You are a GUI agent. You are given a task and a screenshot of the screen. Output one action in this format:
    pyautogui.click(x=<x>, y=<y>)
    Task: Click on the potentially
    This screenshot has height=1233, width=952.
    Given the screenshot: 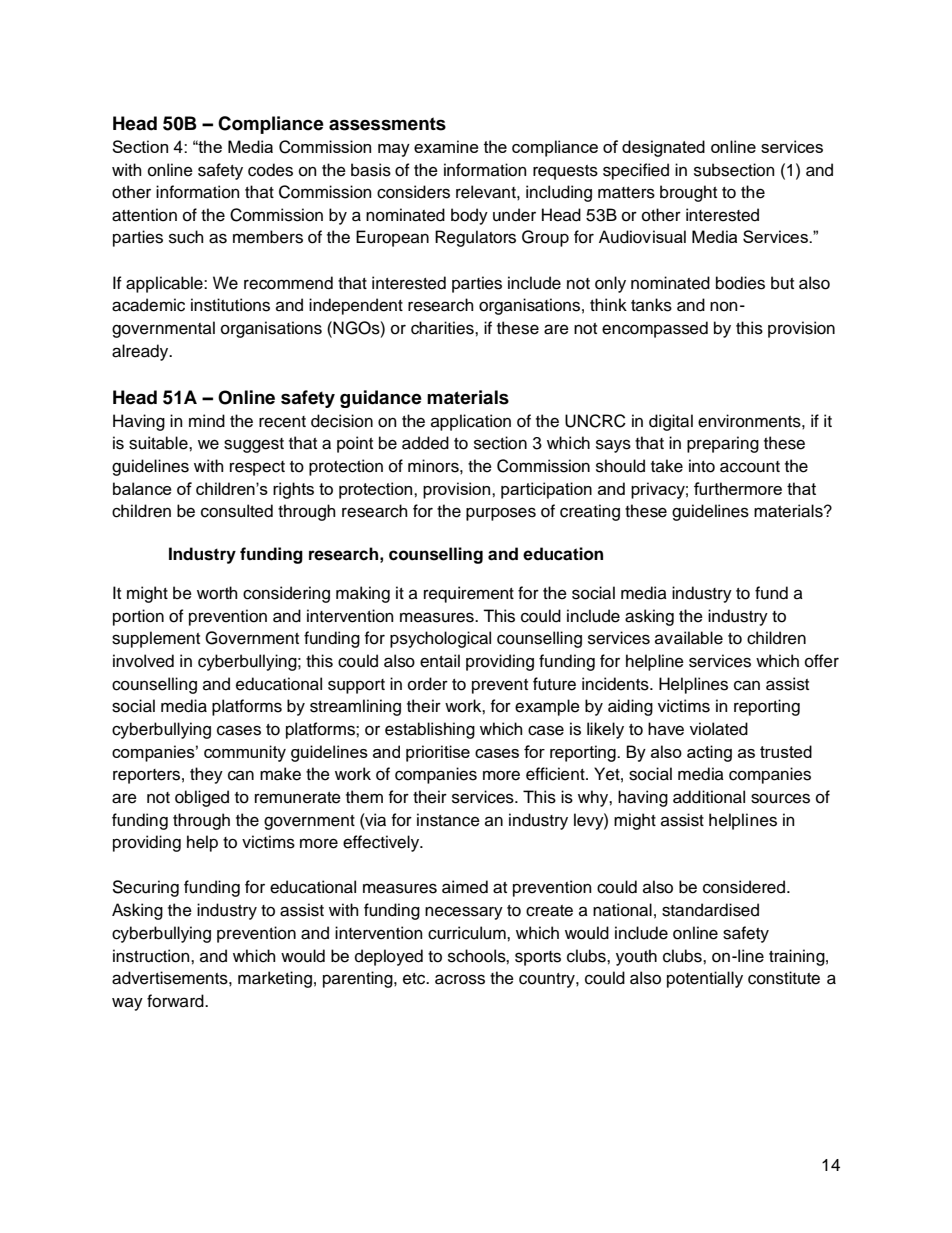 What is the action you would take?
    pyautogui.click(x=705, y=979)
